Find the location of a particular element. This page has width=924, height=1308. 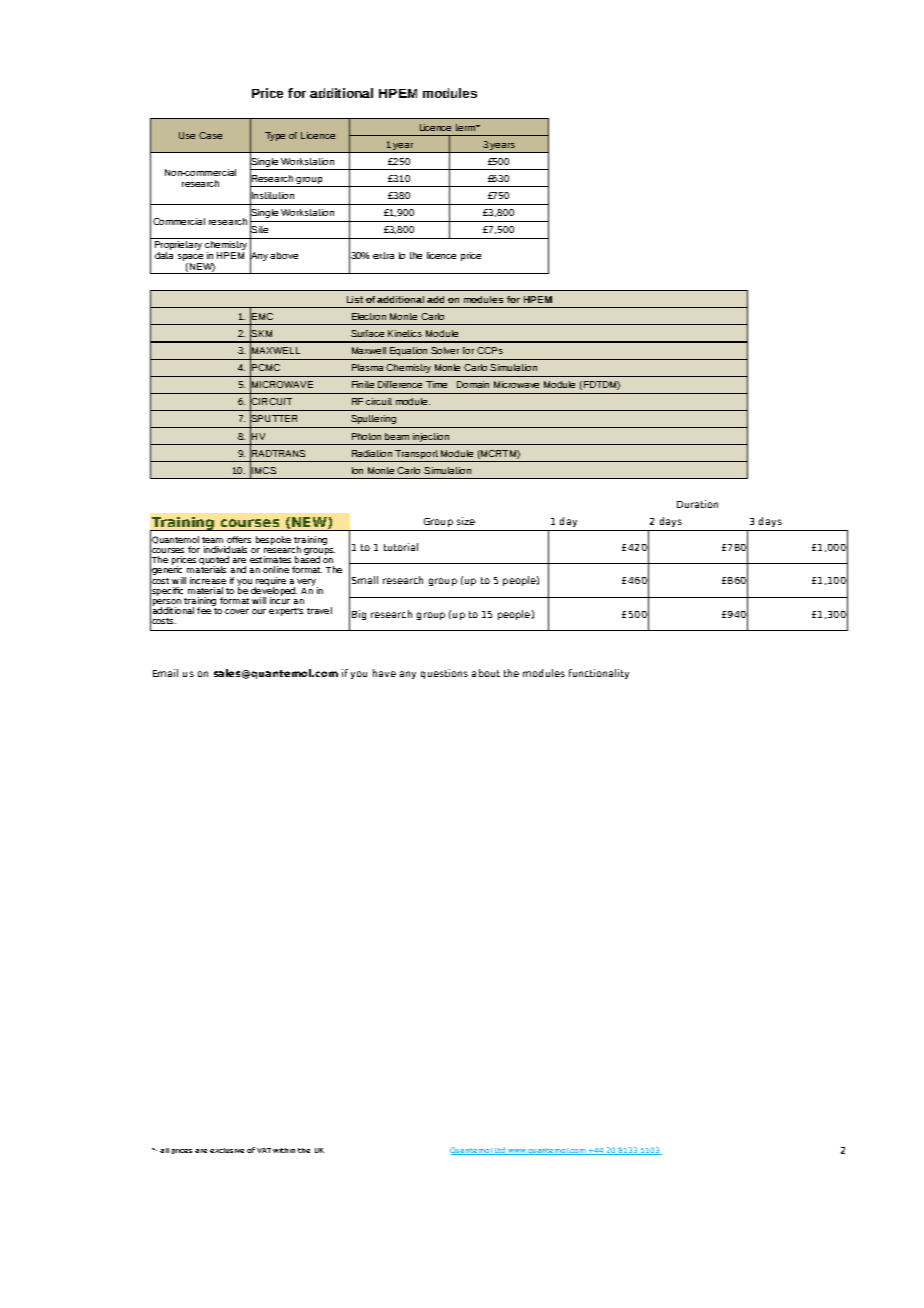

exclusive is located at coordinates (227, 1150).
